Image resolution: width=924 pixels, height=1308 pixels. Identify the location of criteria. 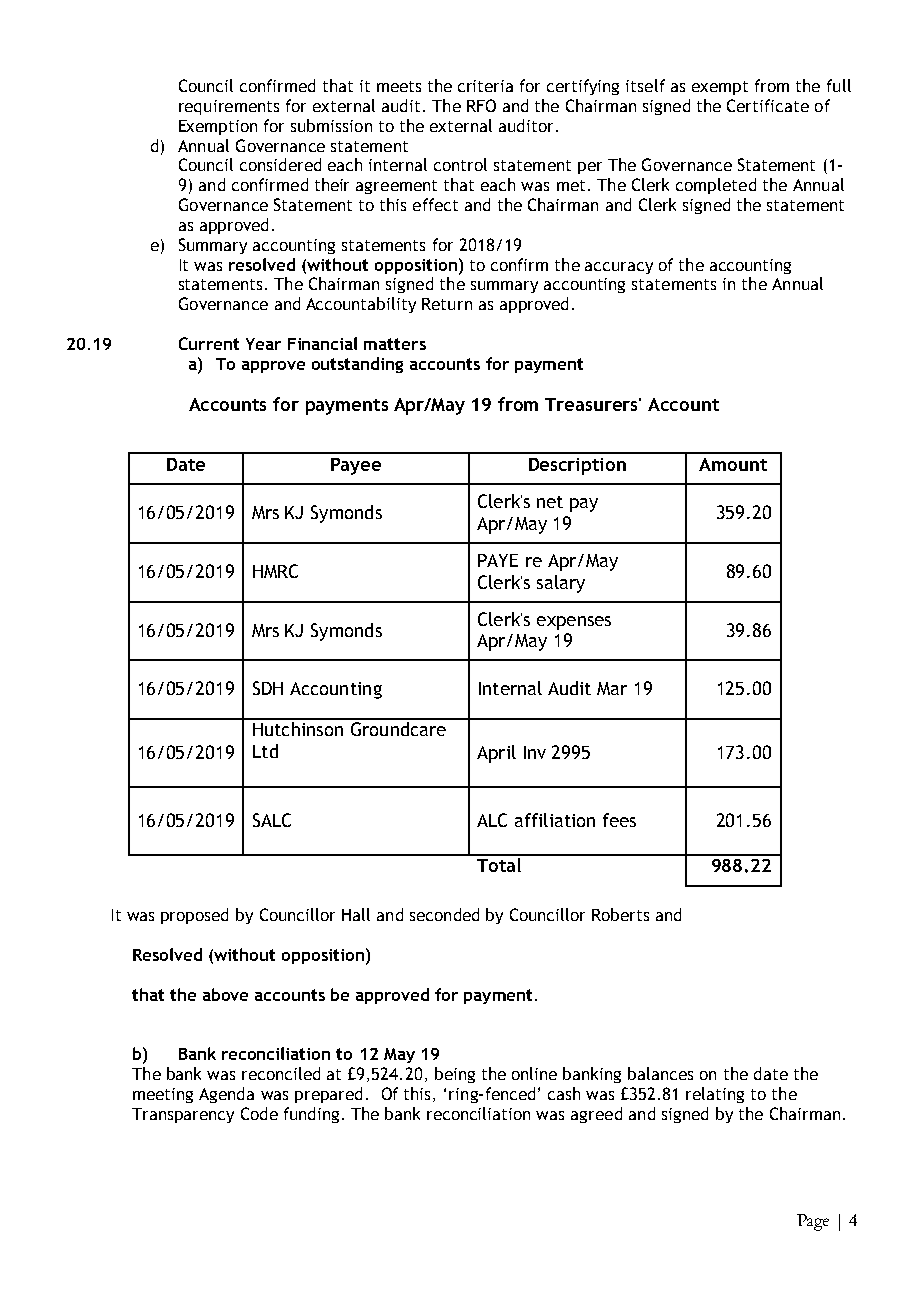
(485, 86).
